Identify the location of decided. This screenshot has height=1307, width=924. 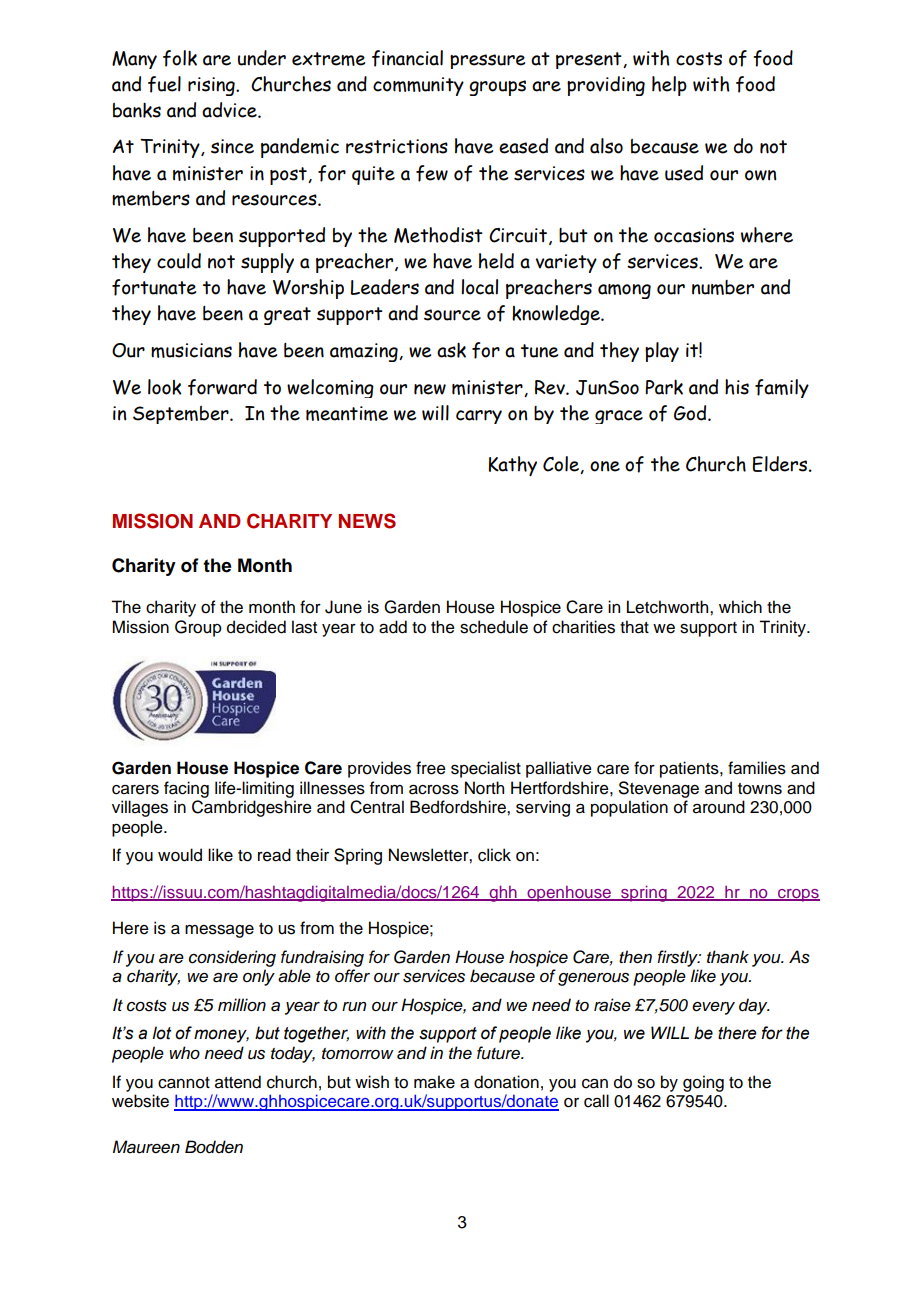
(256, 627).
